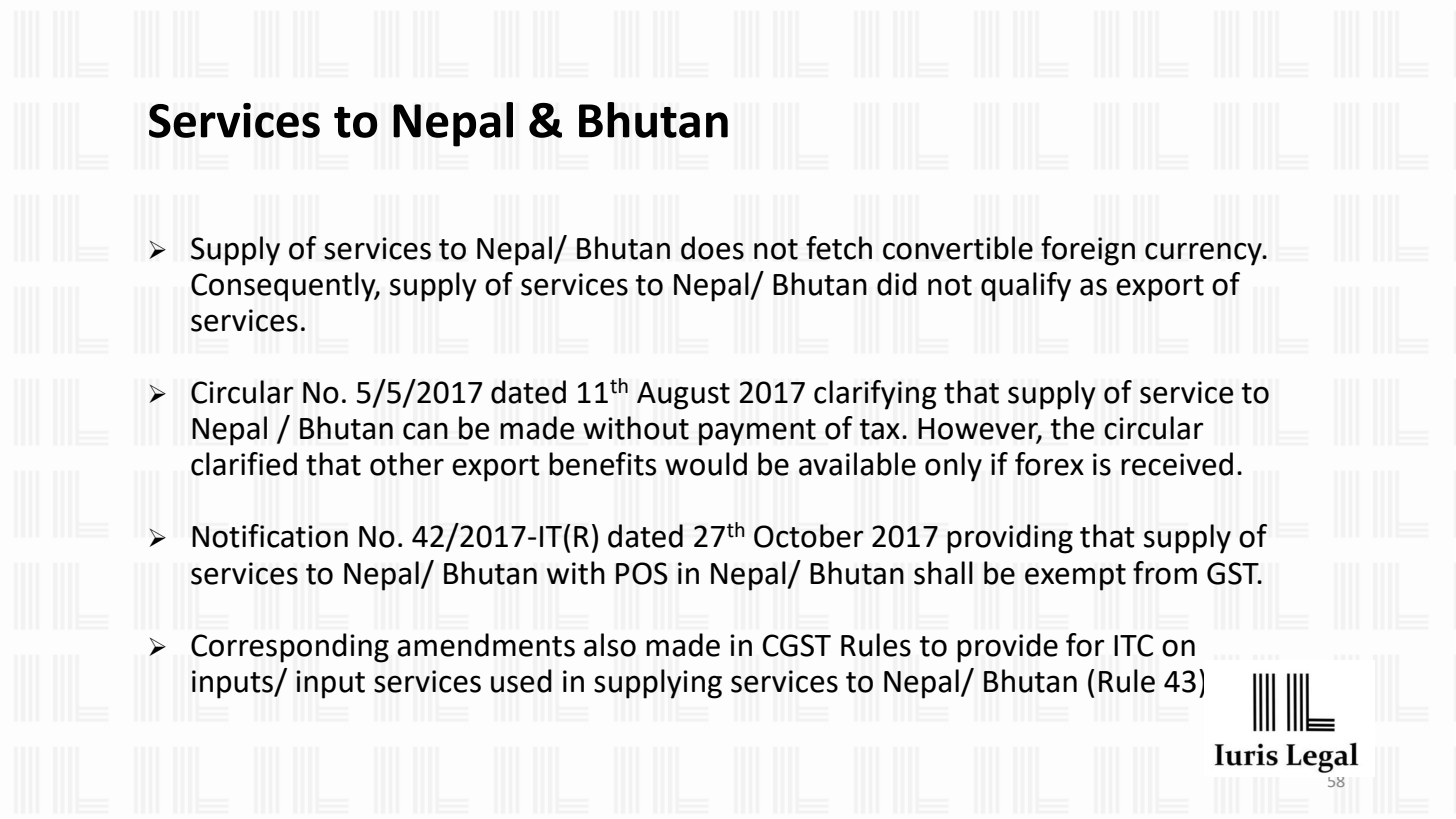 The image size is (1456, 819). I want to click on August, so click(683, 396).
